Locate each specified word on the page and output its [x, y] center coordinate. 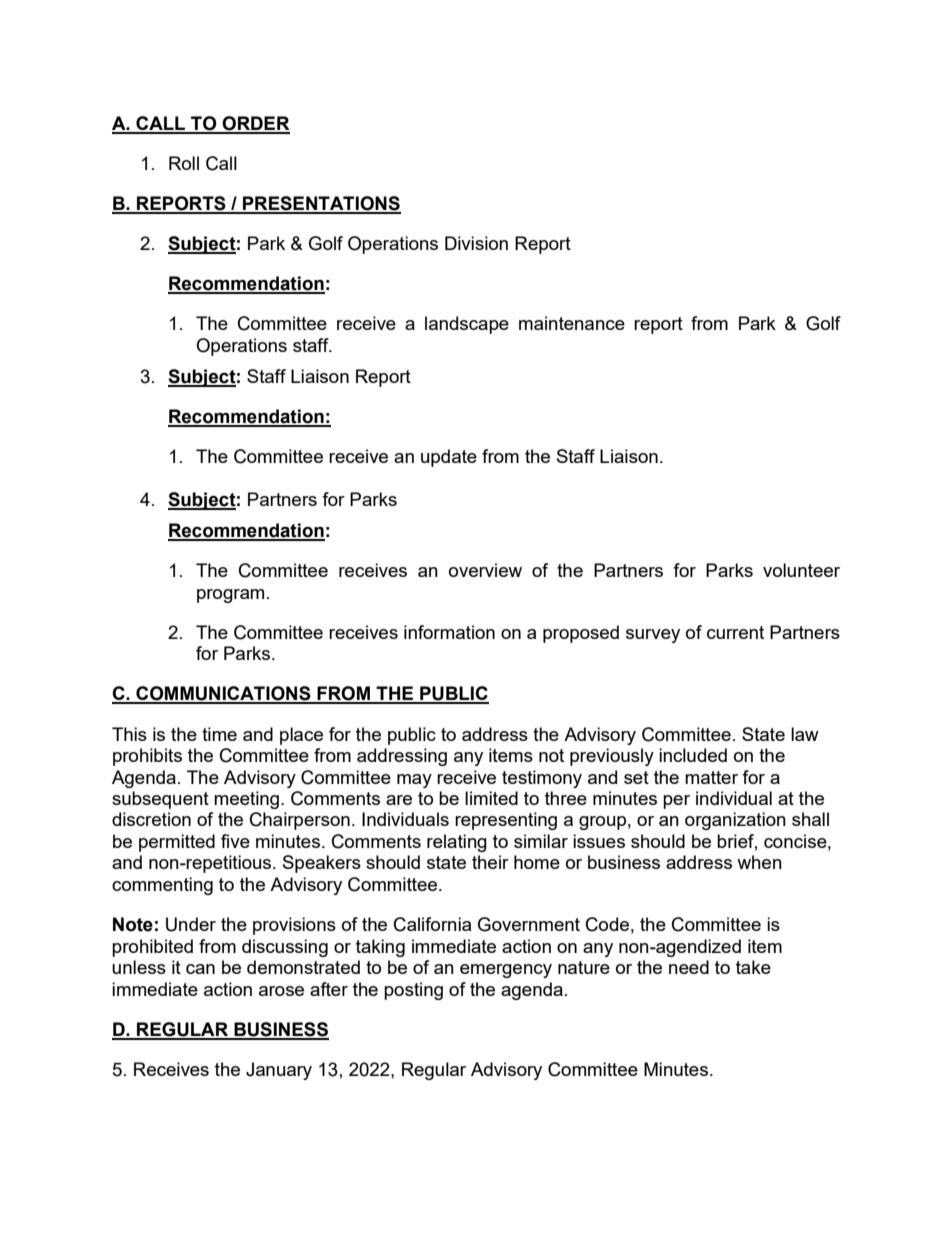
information [449, 632]
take [753, 967]
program [230, 596]
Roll [184, 163]
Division [476, 243]
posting [413, 991]
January [279, 1071]
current [735, 632]
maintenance [572, 323]
